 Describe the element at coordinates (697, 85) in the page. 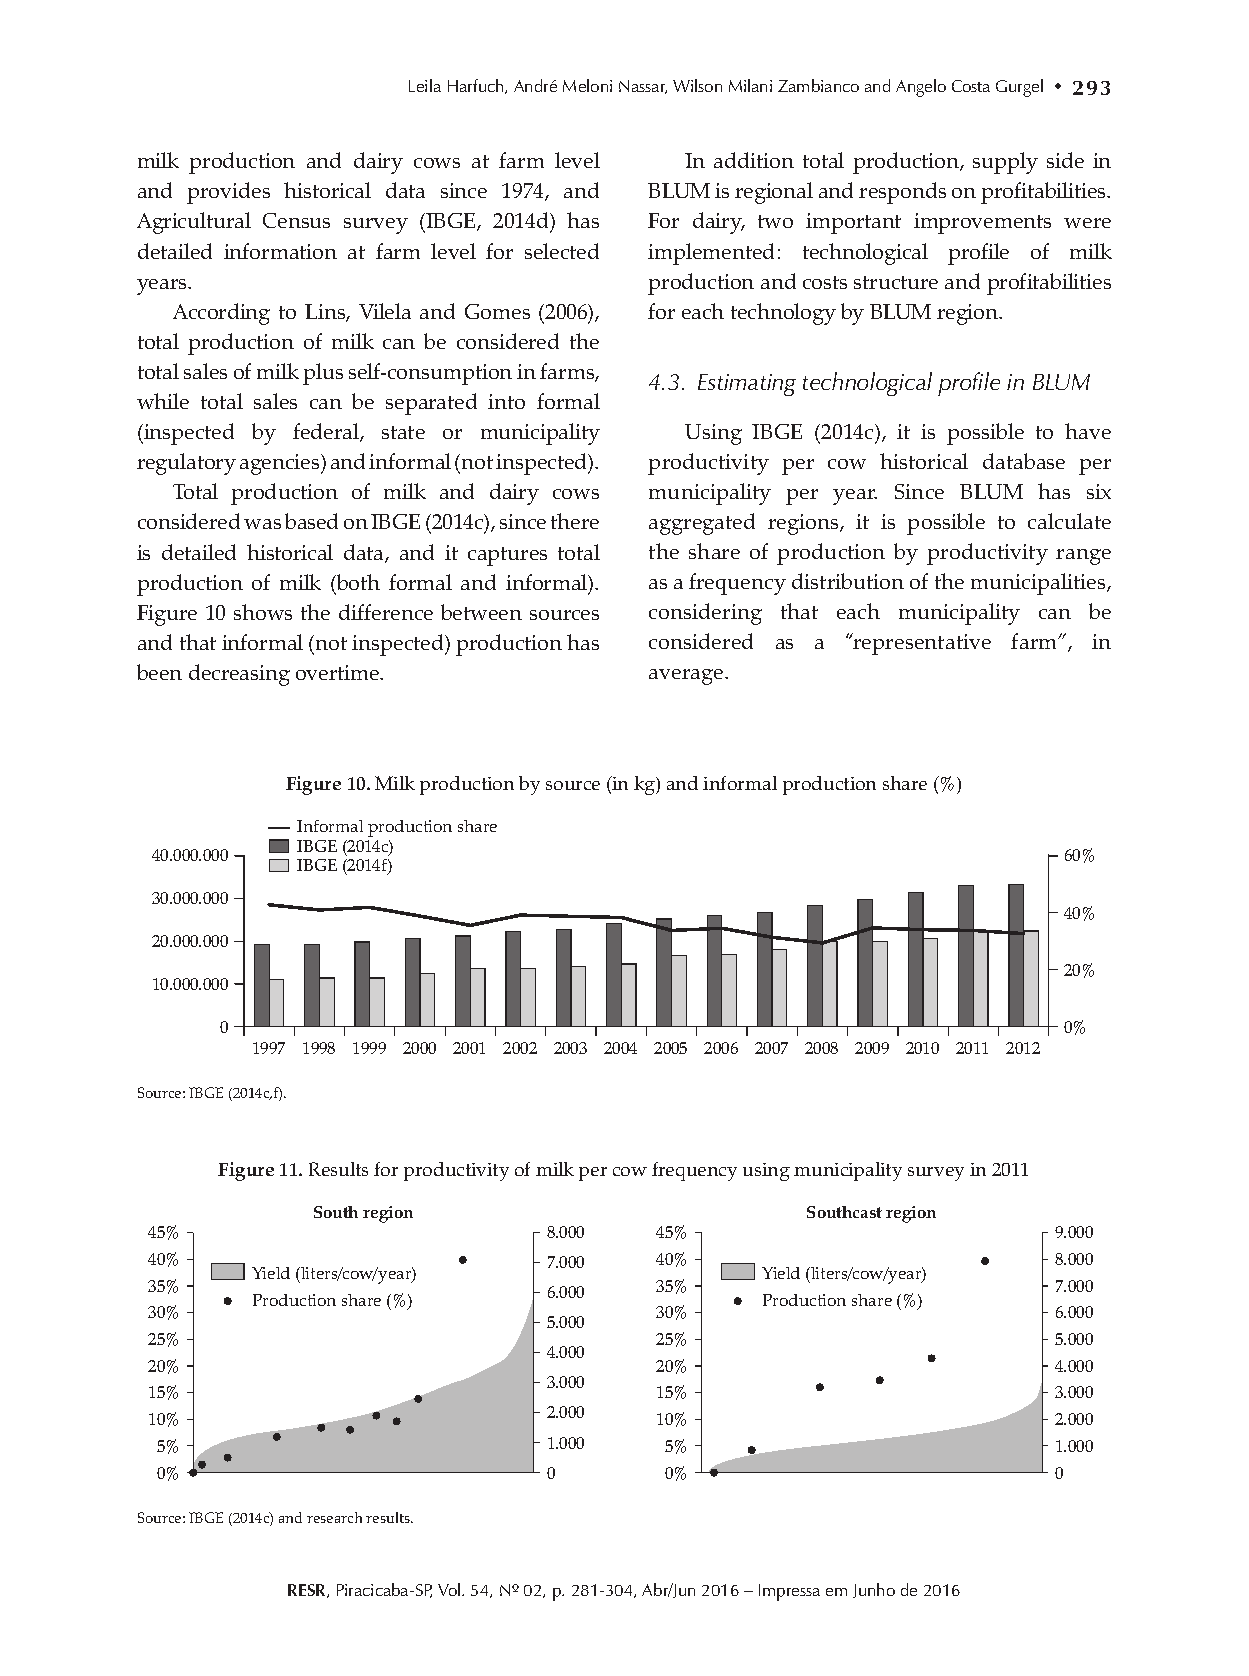

I see `Wilson` at that location.
